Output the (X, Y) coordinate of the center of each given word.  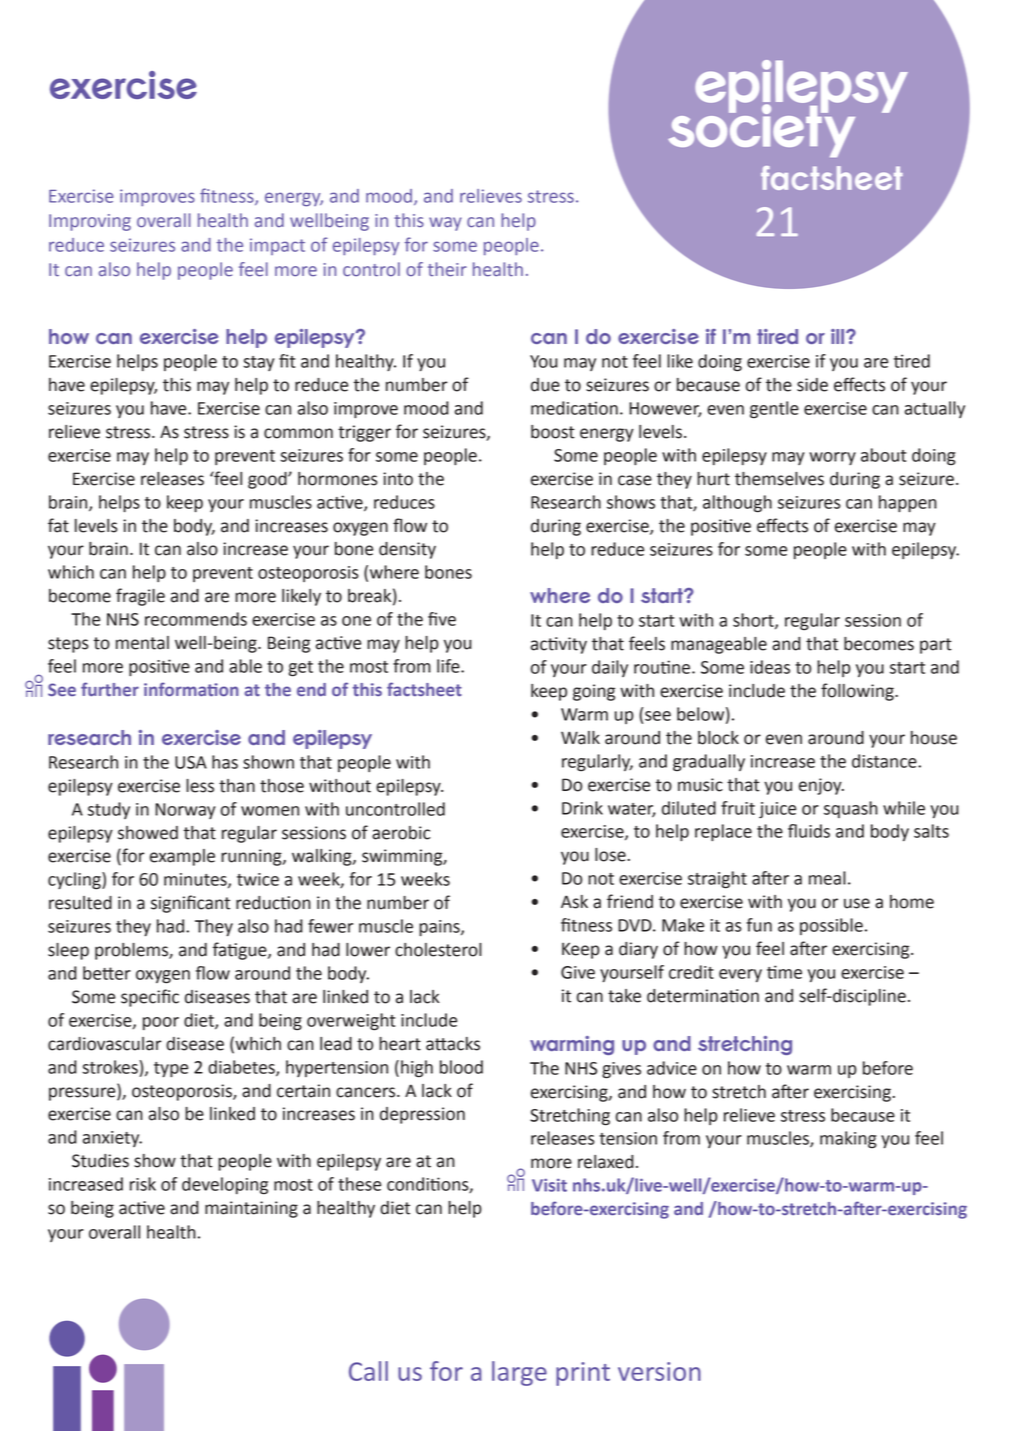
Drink (582, 808)
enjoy (821, 786)
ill (839, 336)
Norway (185, 811)
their (447, 269)
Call (368, 1371)
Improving (90, 222)
